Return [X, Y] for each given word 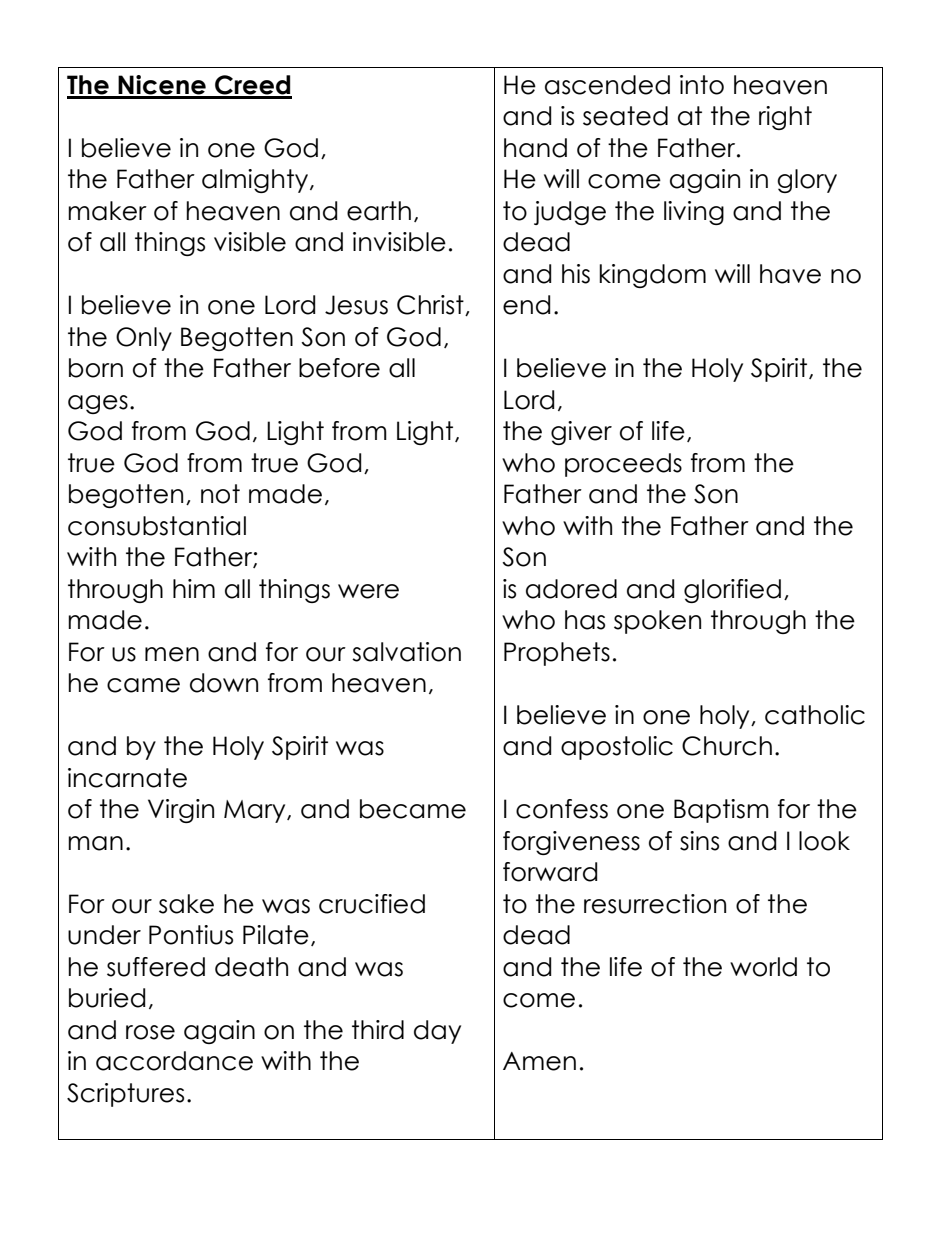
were [368, 591]
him [194, 588]
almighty [255, 181]
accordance [174, 1061]
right [785, 118]
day [437, 1032]
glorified [732, 591]
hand [535, 148]
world [763, 967]
